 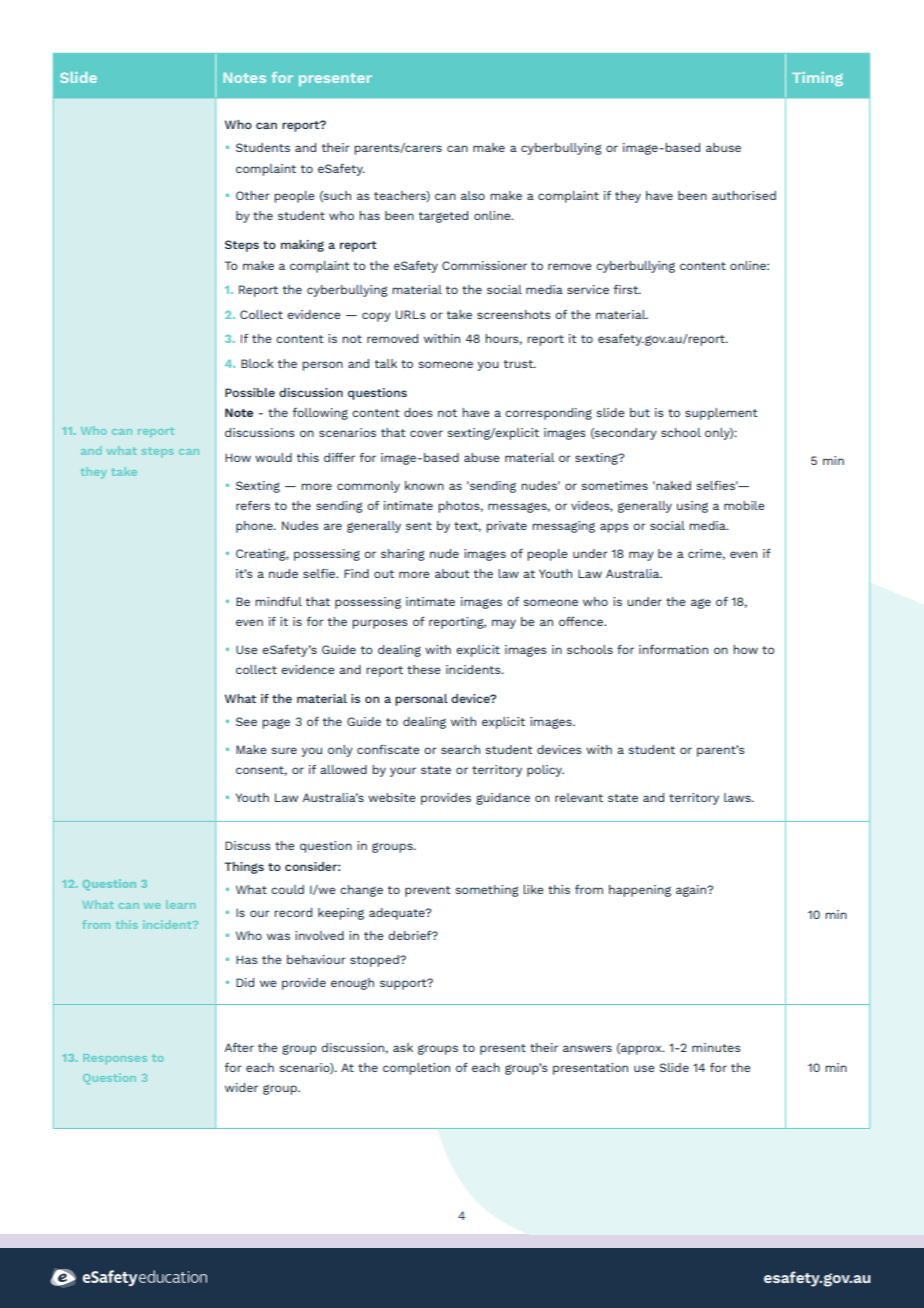 What do you see at coordinates (452, 573) in the image?
I see `about` at bounding box center [452, 573].
